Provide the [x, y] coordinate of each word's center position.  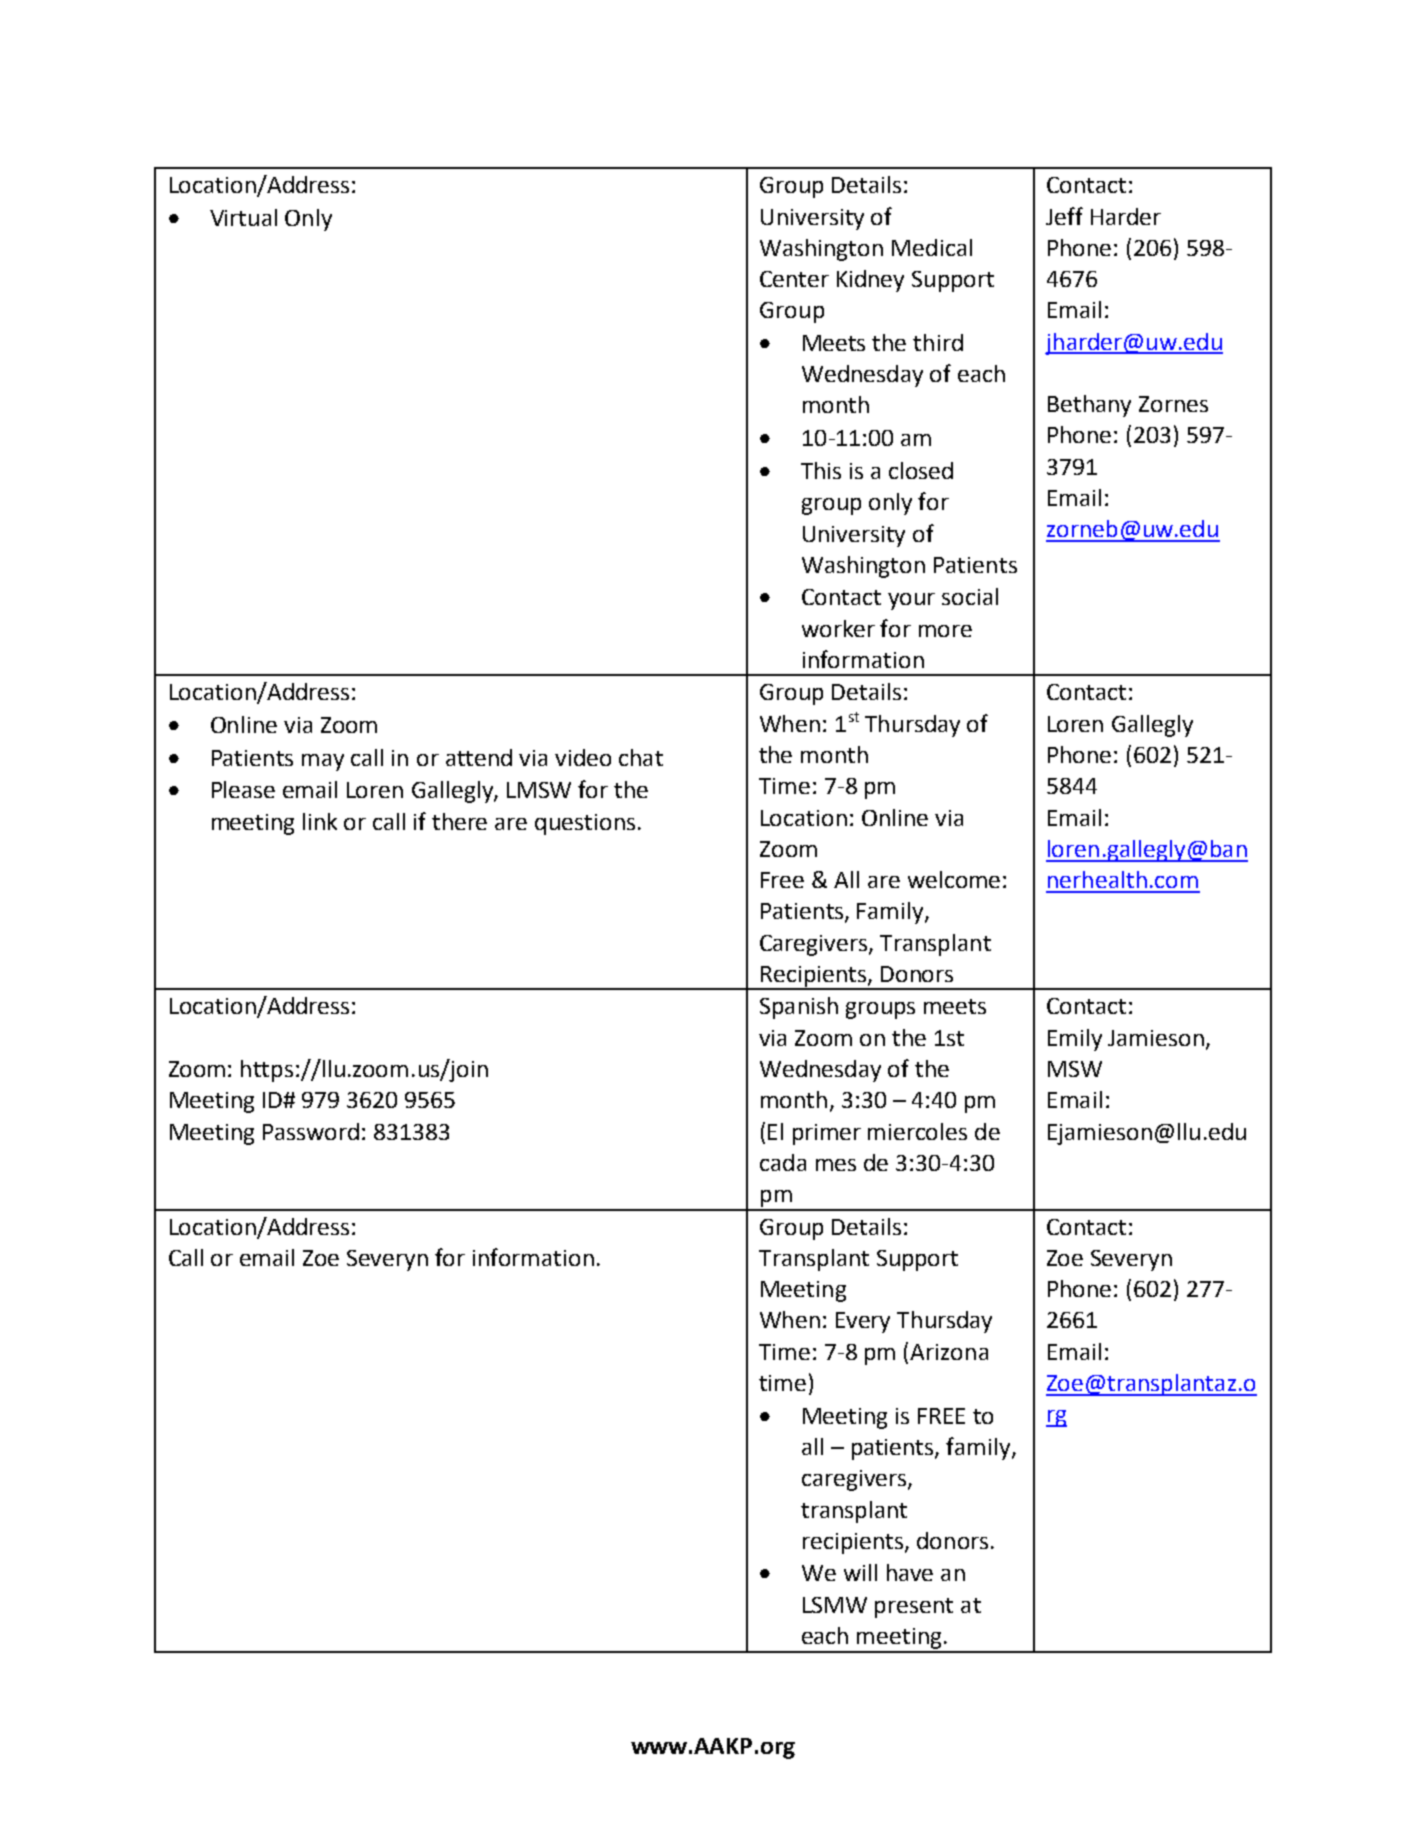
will [860, 1572]
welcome [954, 879]
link [320, 821]
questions [585, 824]
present [914, 1608]
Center [794, 279]
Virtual [243, 217]
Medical [932, 247]
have [910, 1572]
